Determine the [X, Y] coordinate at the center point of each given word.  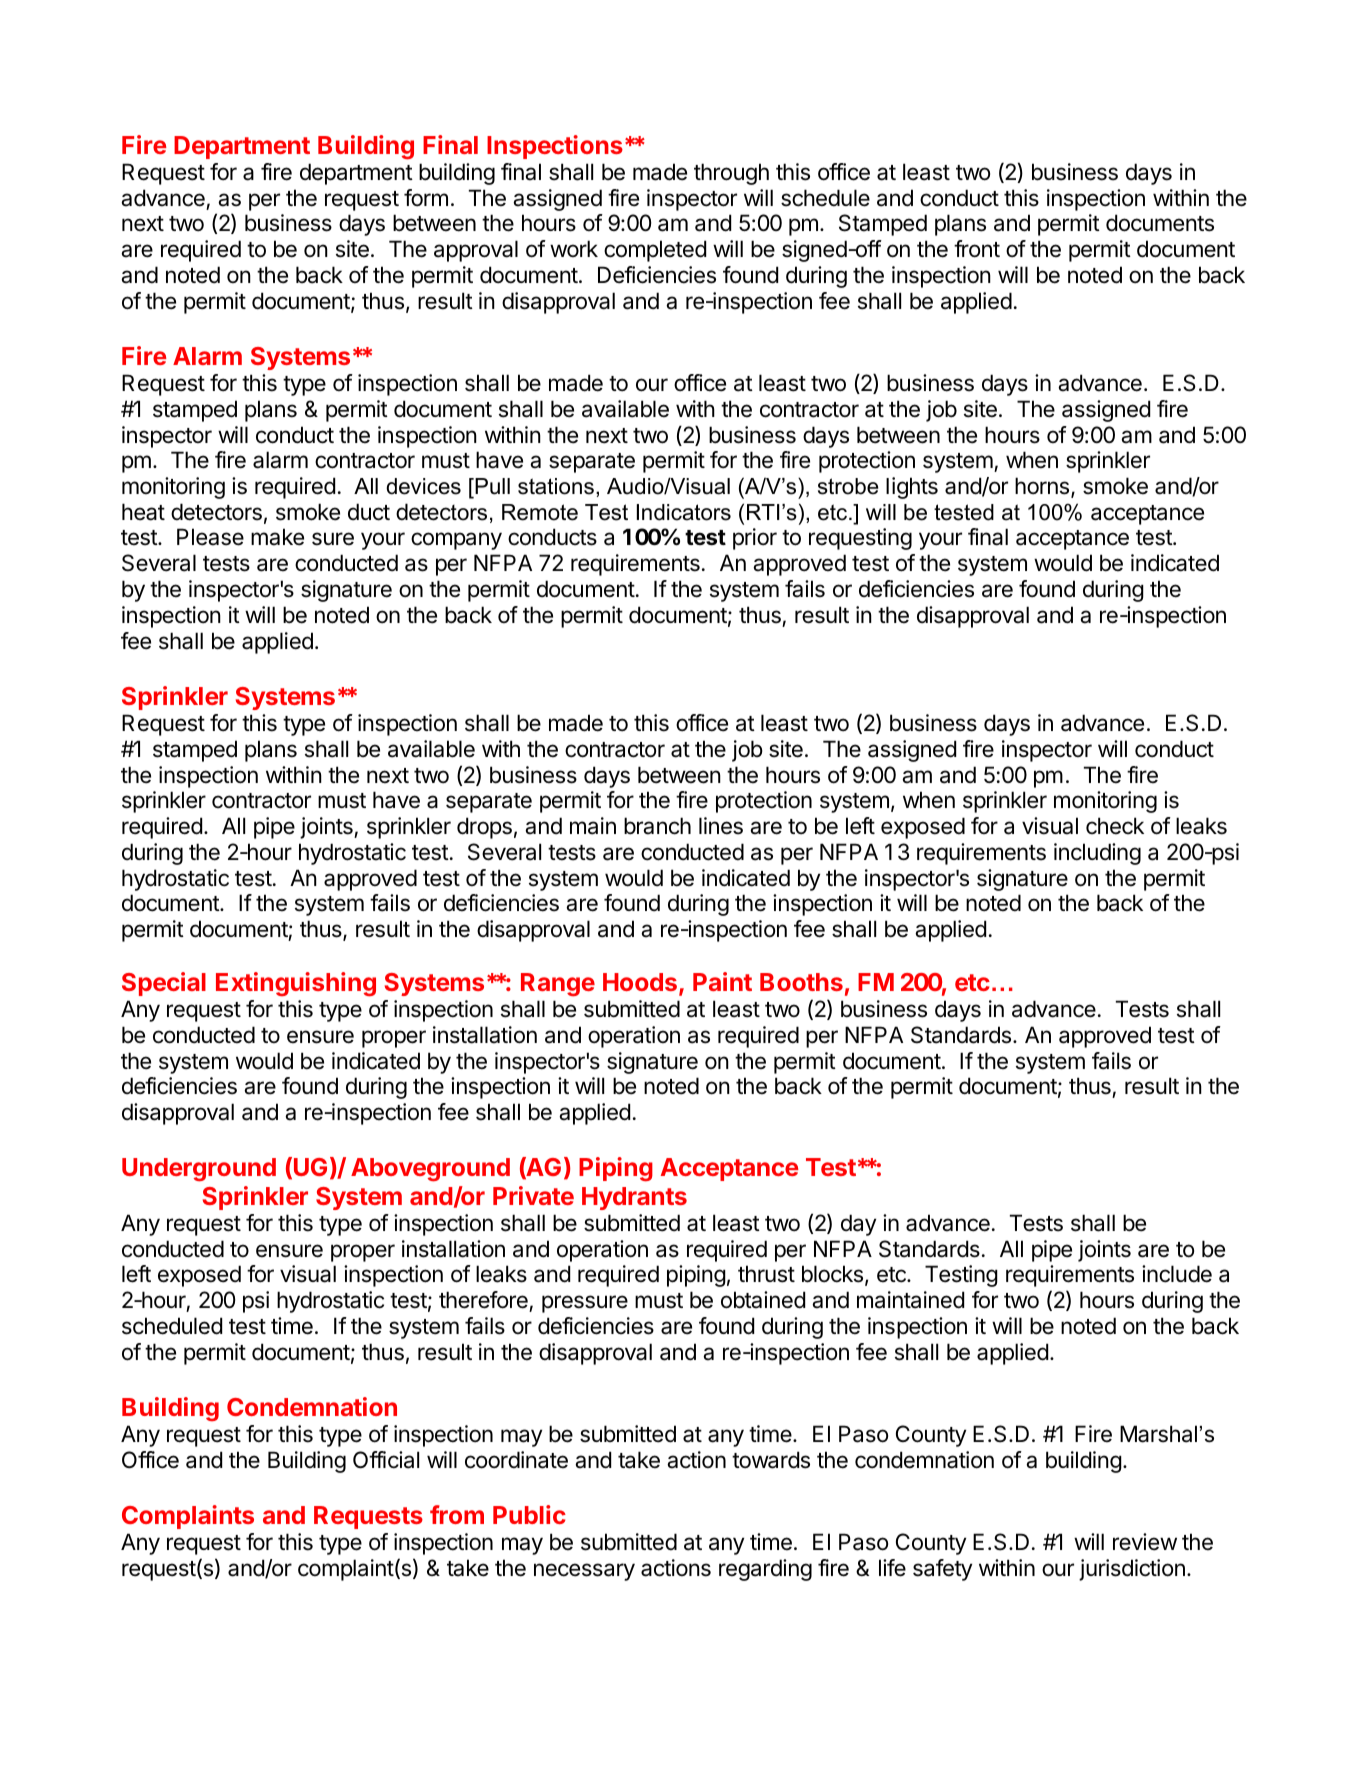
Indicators [684, 512]
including [1097, 854]
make [277, 537]
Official [386, 1460]
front [977, 249]
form [426, 198]
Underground [199, 1170]
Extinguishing [296, 984]
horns [1043, 487]
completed [655, 251]
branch [657, 826]
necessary [584, 1572]
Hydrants [634, 1198]
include [1177, 1274]
